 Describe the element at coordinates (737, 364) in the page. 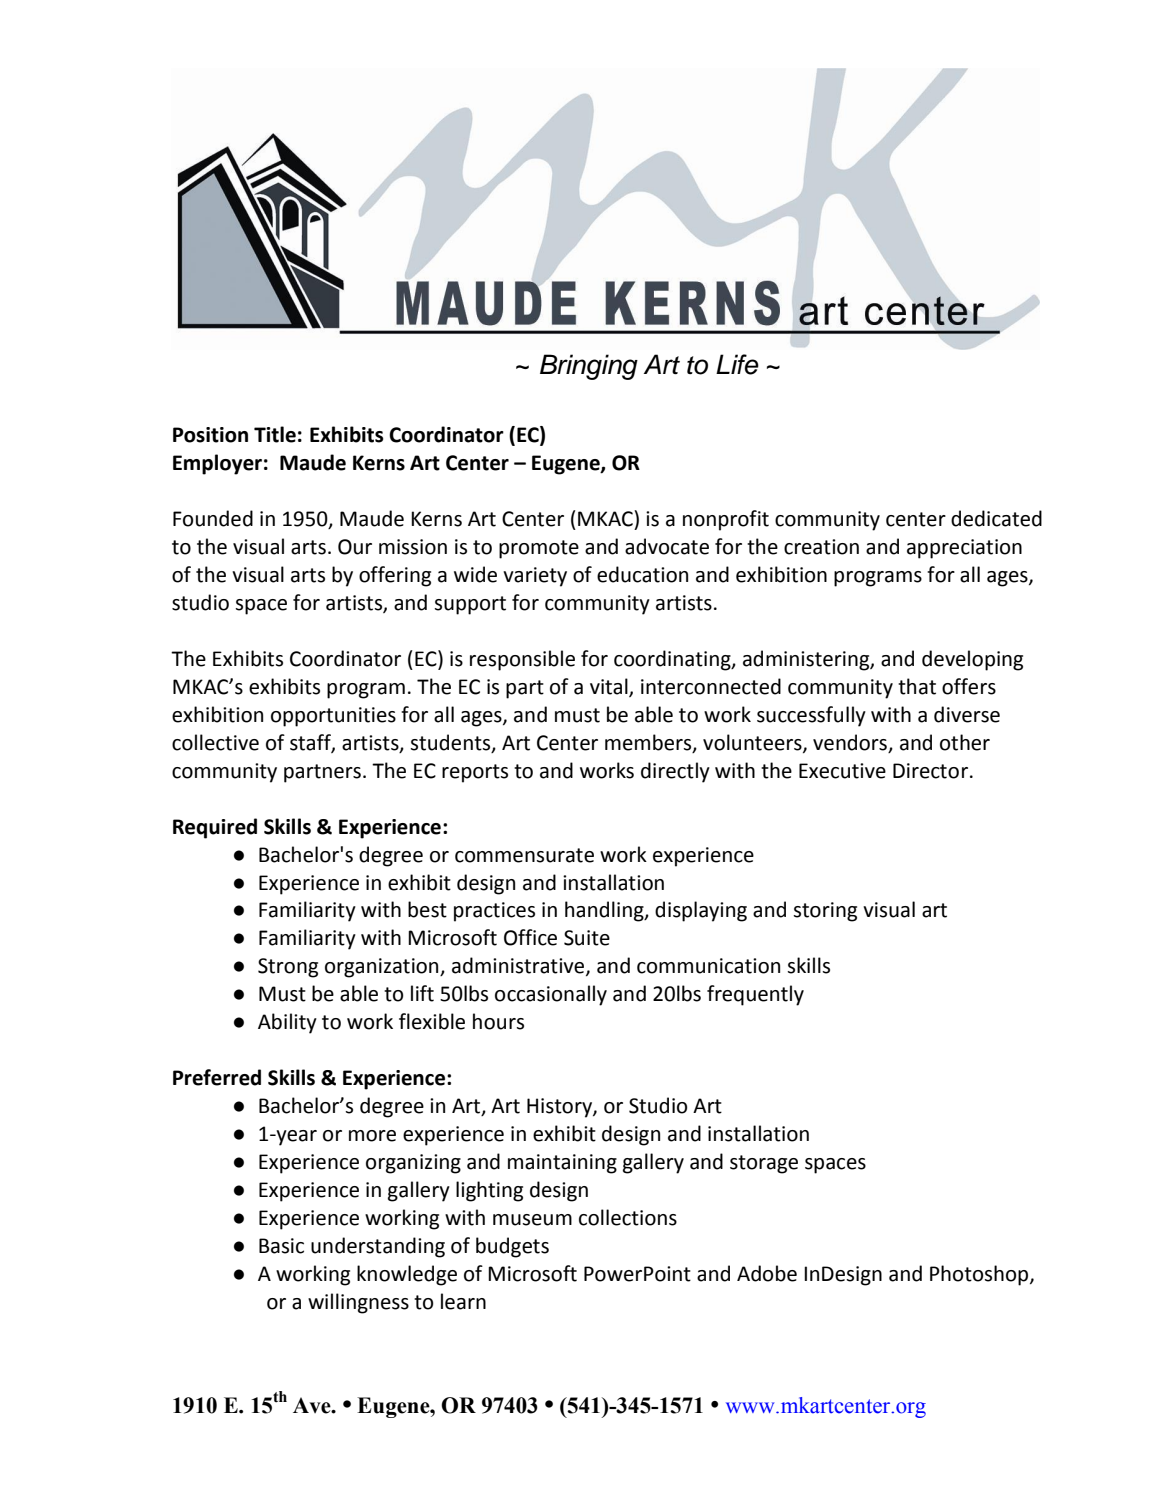

I see `Life` at that location.
